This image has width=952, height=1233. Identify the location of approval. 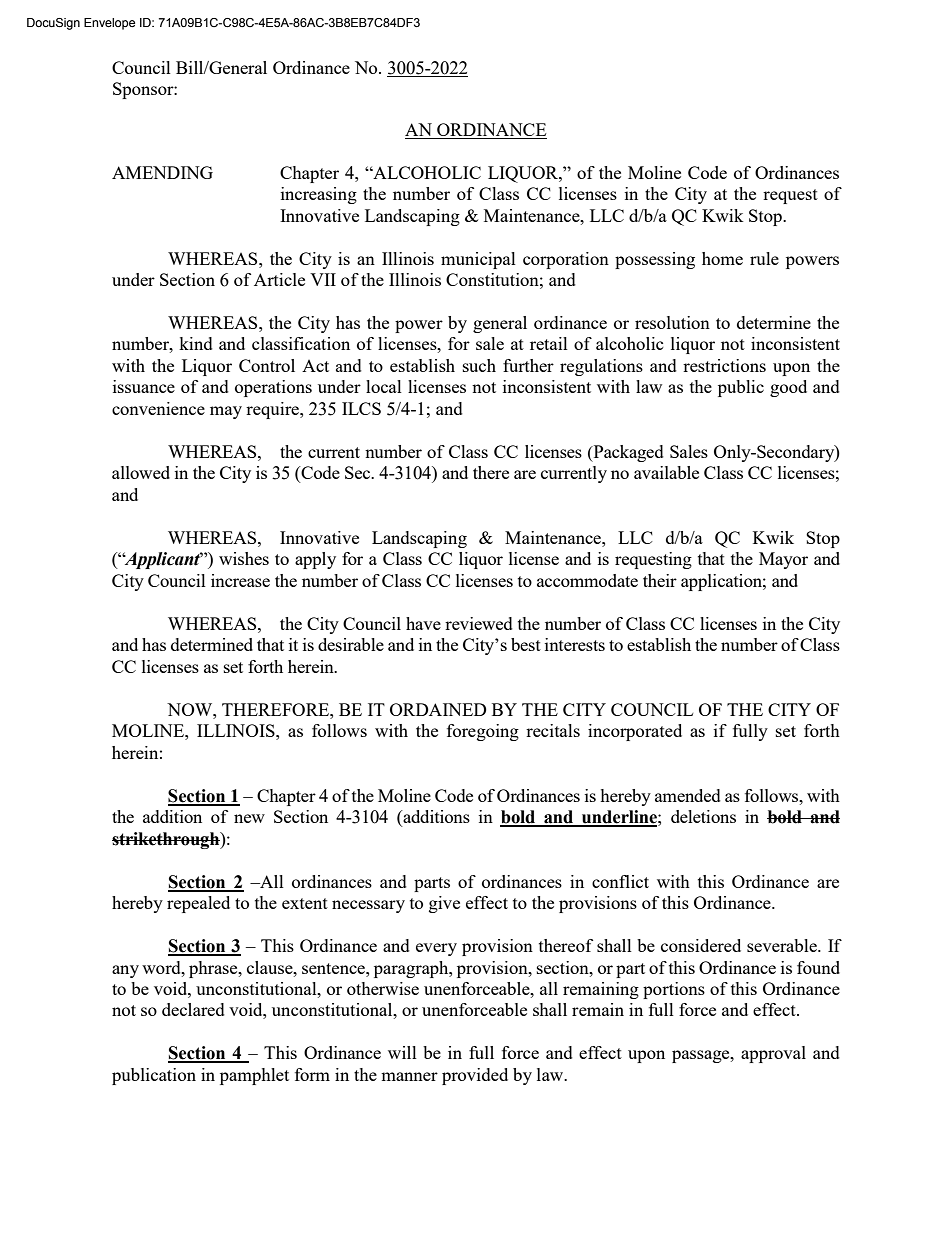
(773, 1054).
